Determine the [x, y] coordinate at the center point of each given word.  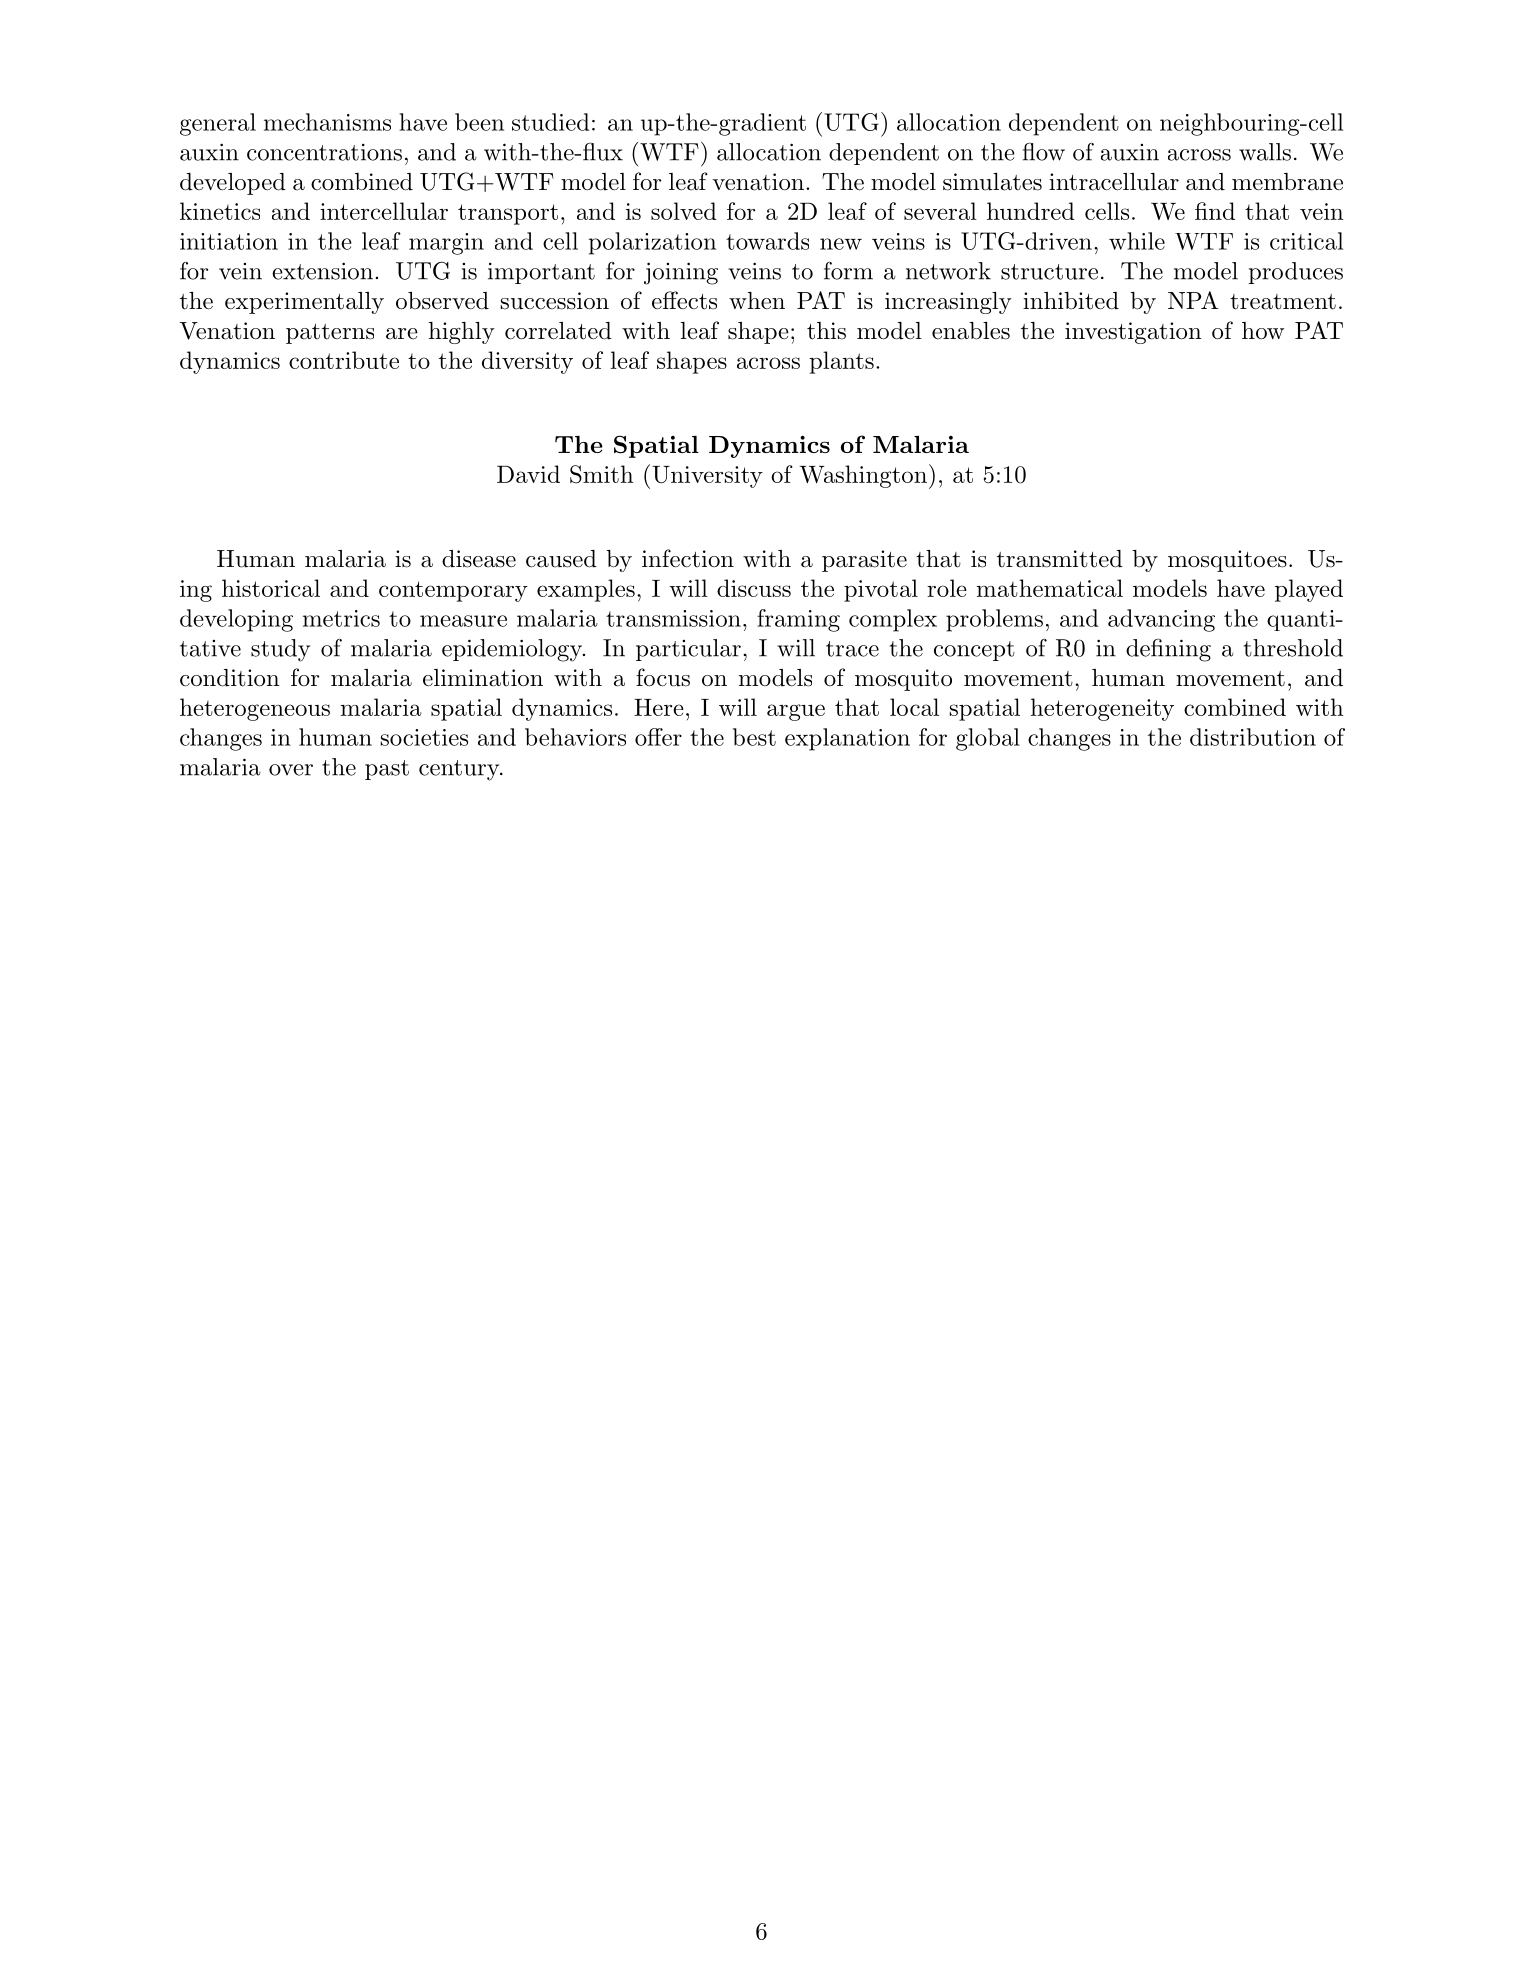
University [707, 477]
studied [550, 122]
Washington [863, 476]
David [528, 474]
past [387, 770]
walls [1265, 152]
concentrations [324, 152]
